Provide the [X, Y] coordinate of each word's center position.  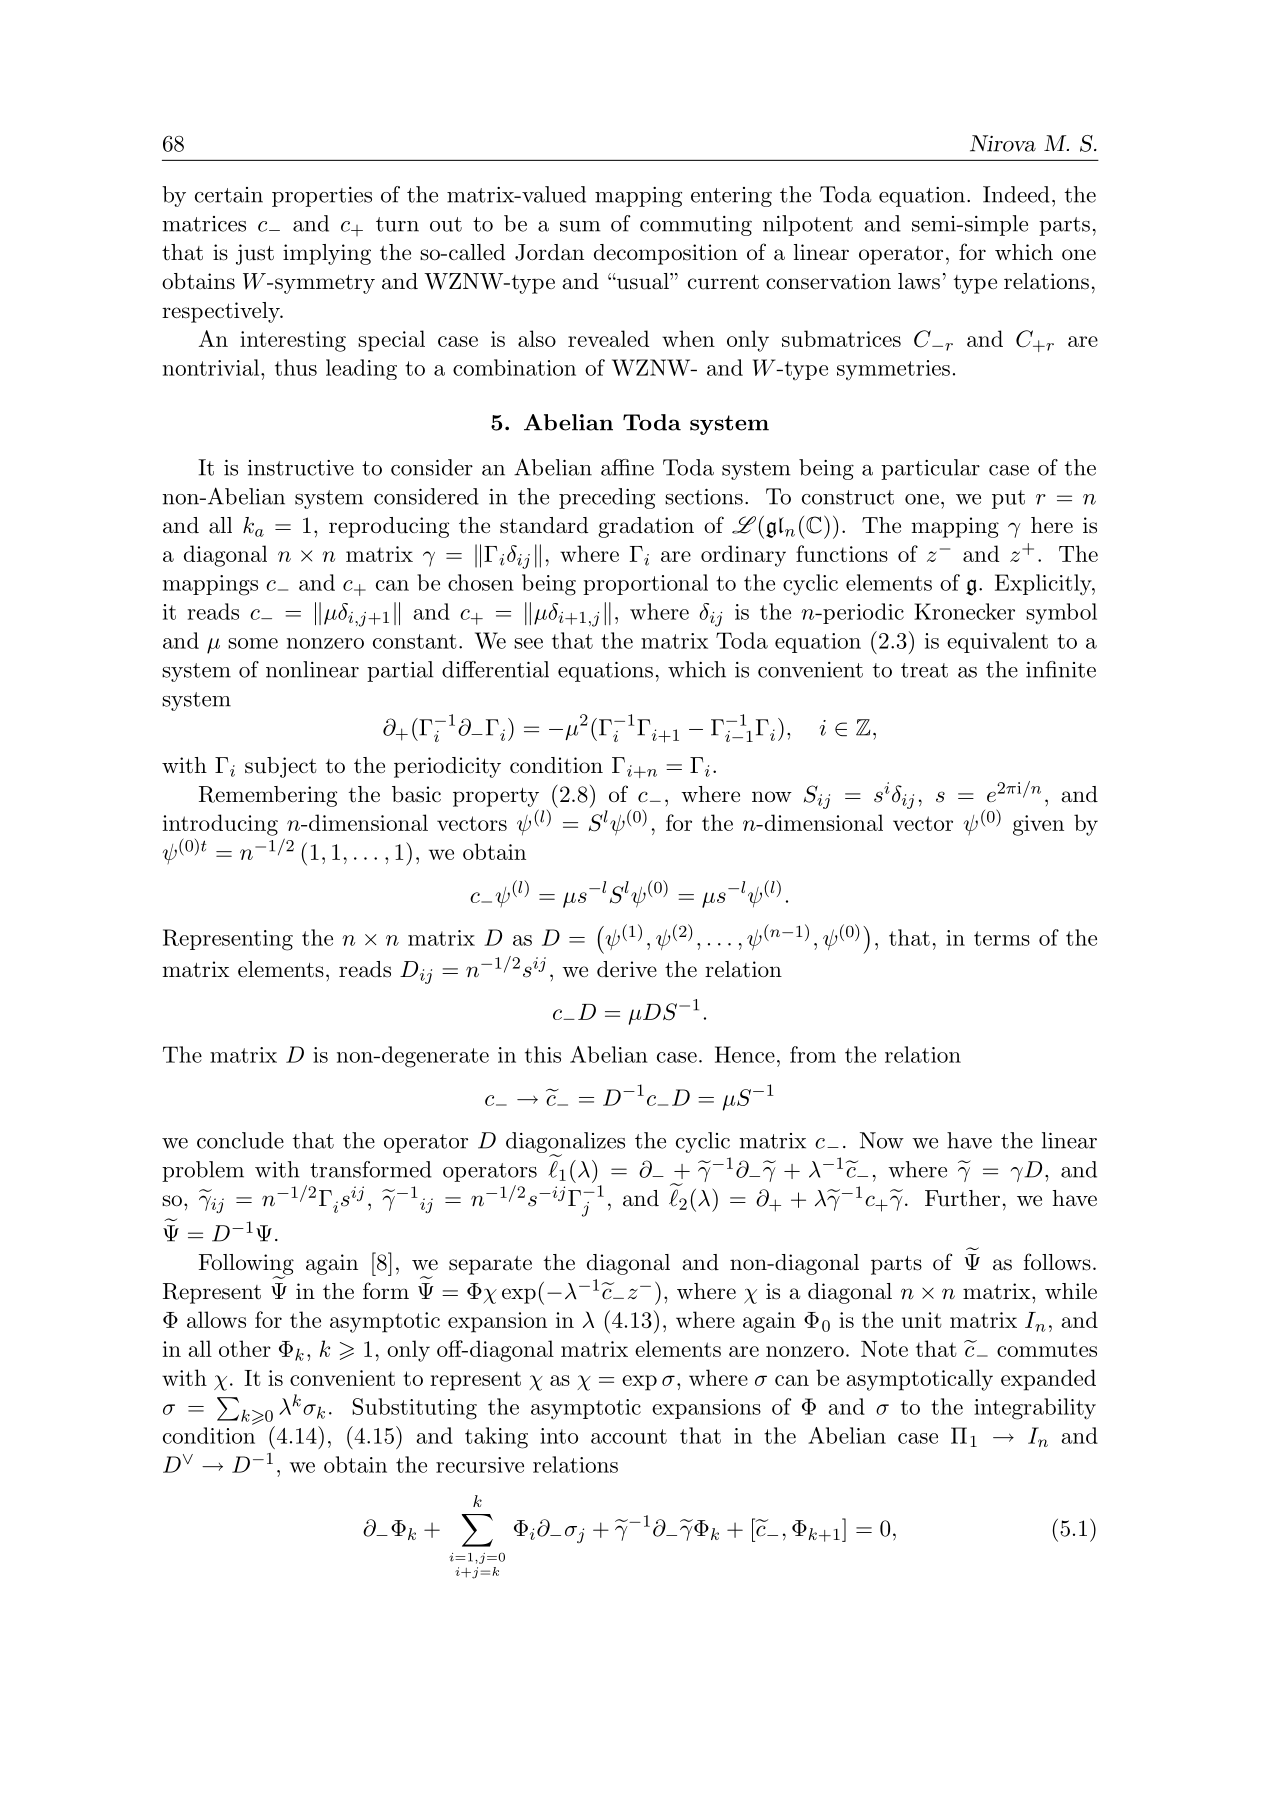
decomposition [666, 254]
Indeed [1016, 194]
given [1038, 825]
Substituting [414, 1409]
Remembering [268, 796]
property [496, 797]
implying [327, 254]
